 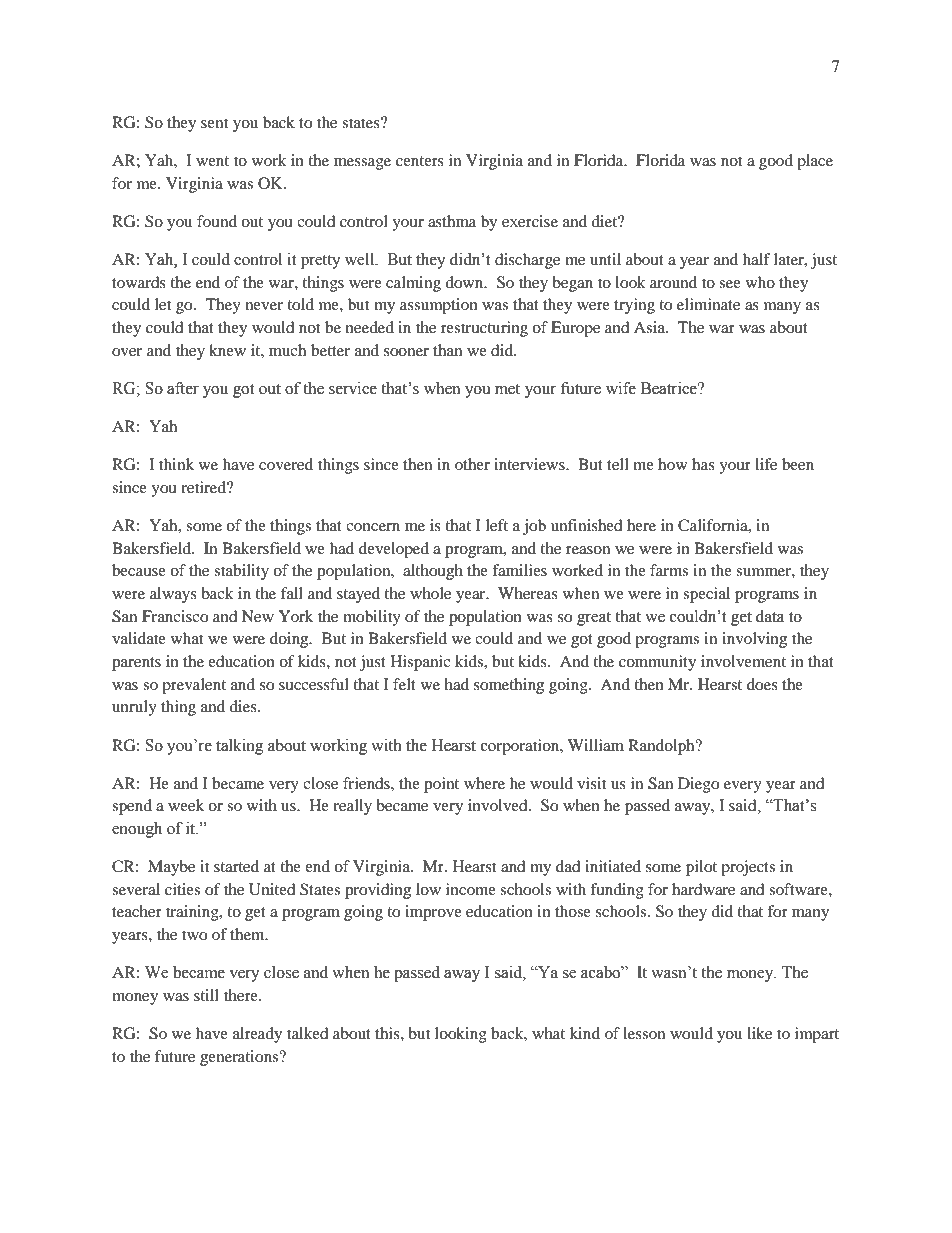 I want to click on place, so click(x=815, y=162).
